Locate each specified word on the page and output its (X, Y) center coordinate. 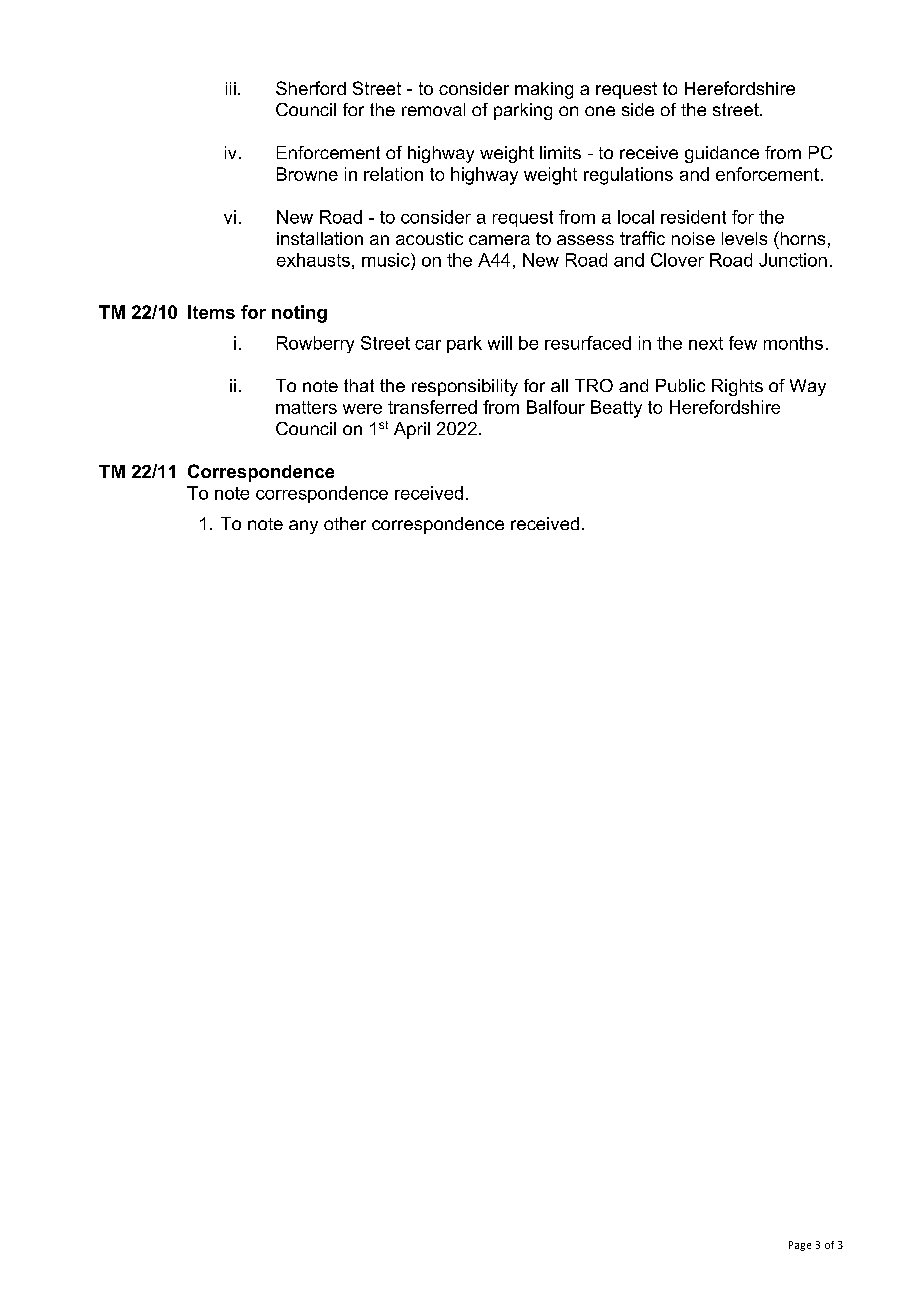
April (412, 430)
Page (800, 1246)
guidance (722, 154)
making (544, 90)
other (345, 523)
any (303, 527)
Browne (307, 174)
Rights (737, 387)
